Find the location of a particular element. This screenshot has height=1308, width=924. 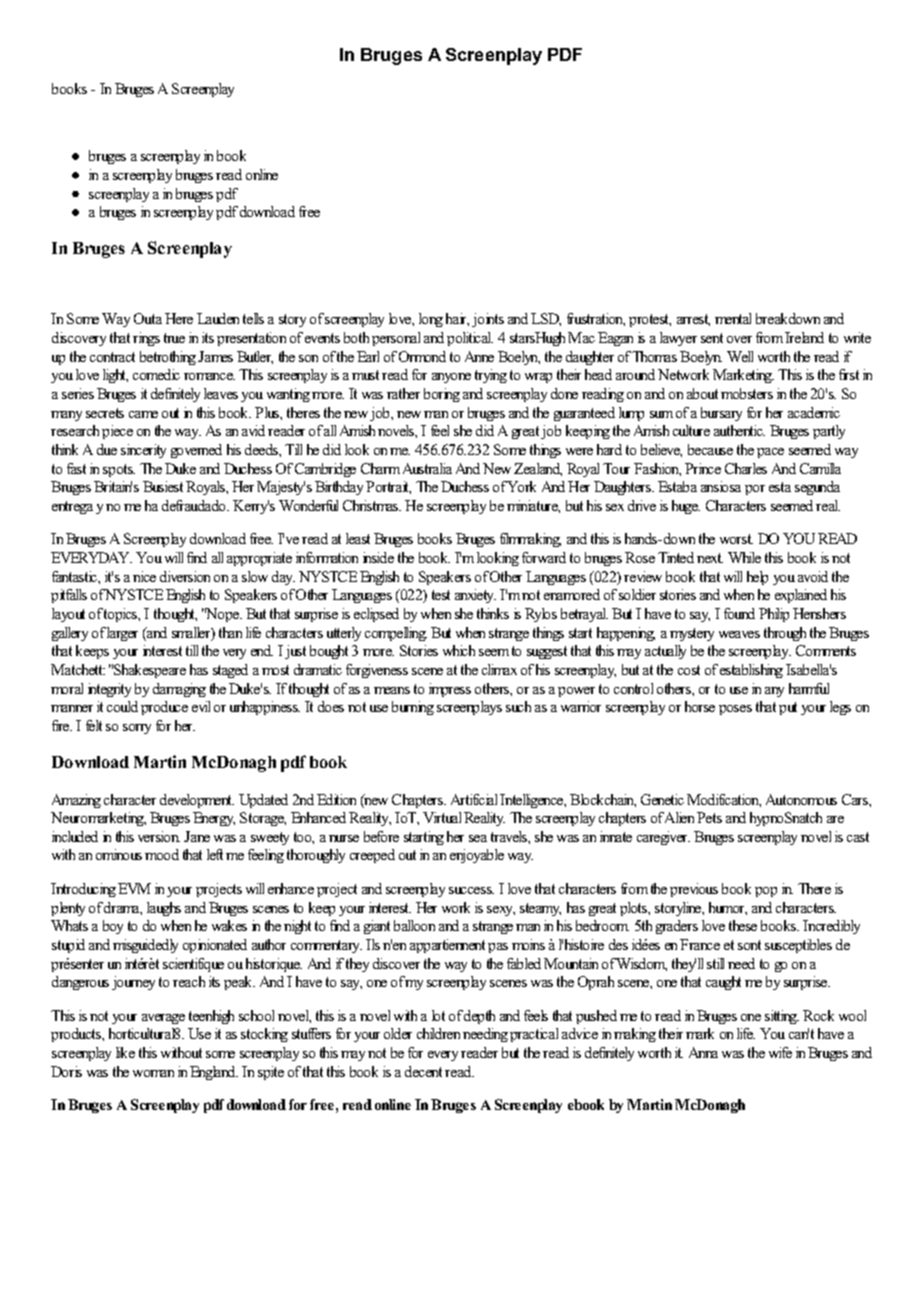

Portrait is located at coordinates (388, 487).
